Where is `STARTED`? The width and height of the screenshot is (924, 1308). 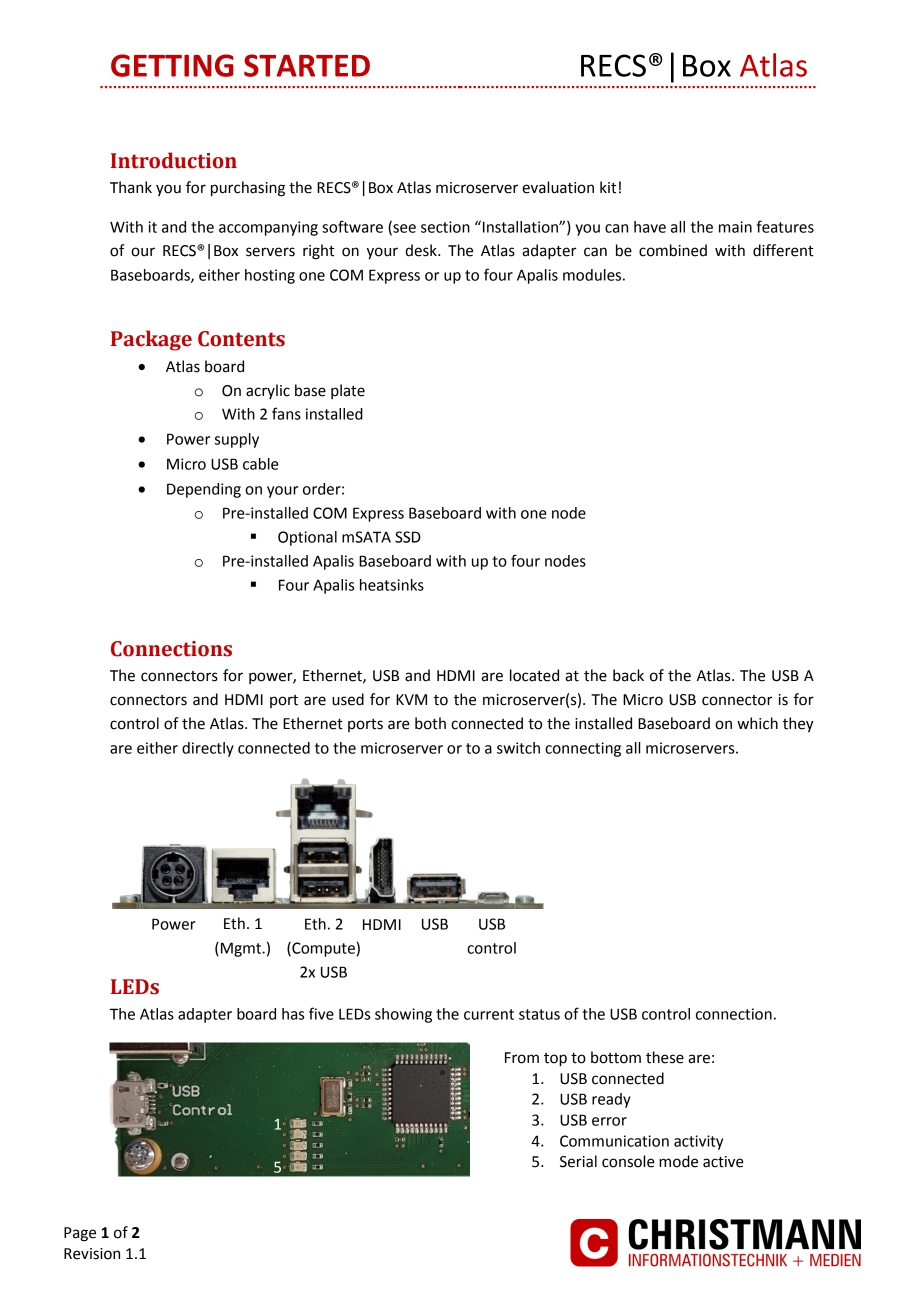
STARTED is located at coordinates (307, 65).
